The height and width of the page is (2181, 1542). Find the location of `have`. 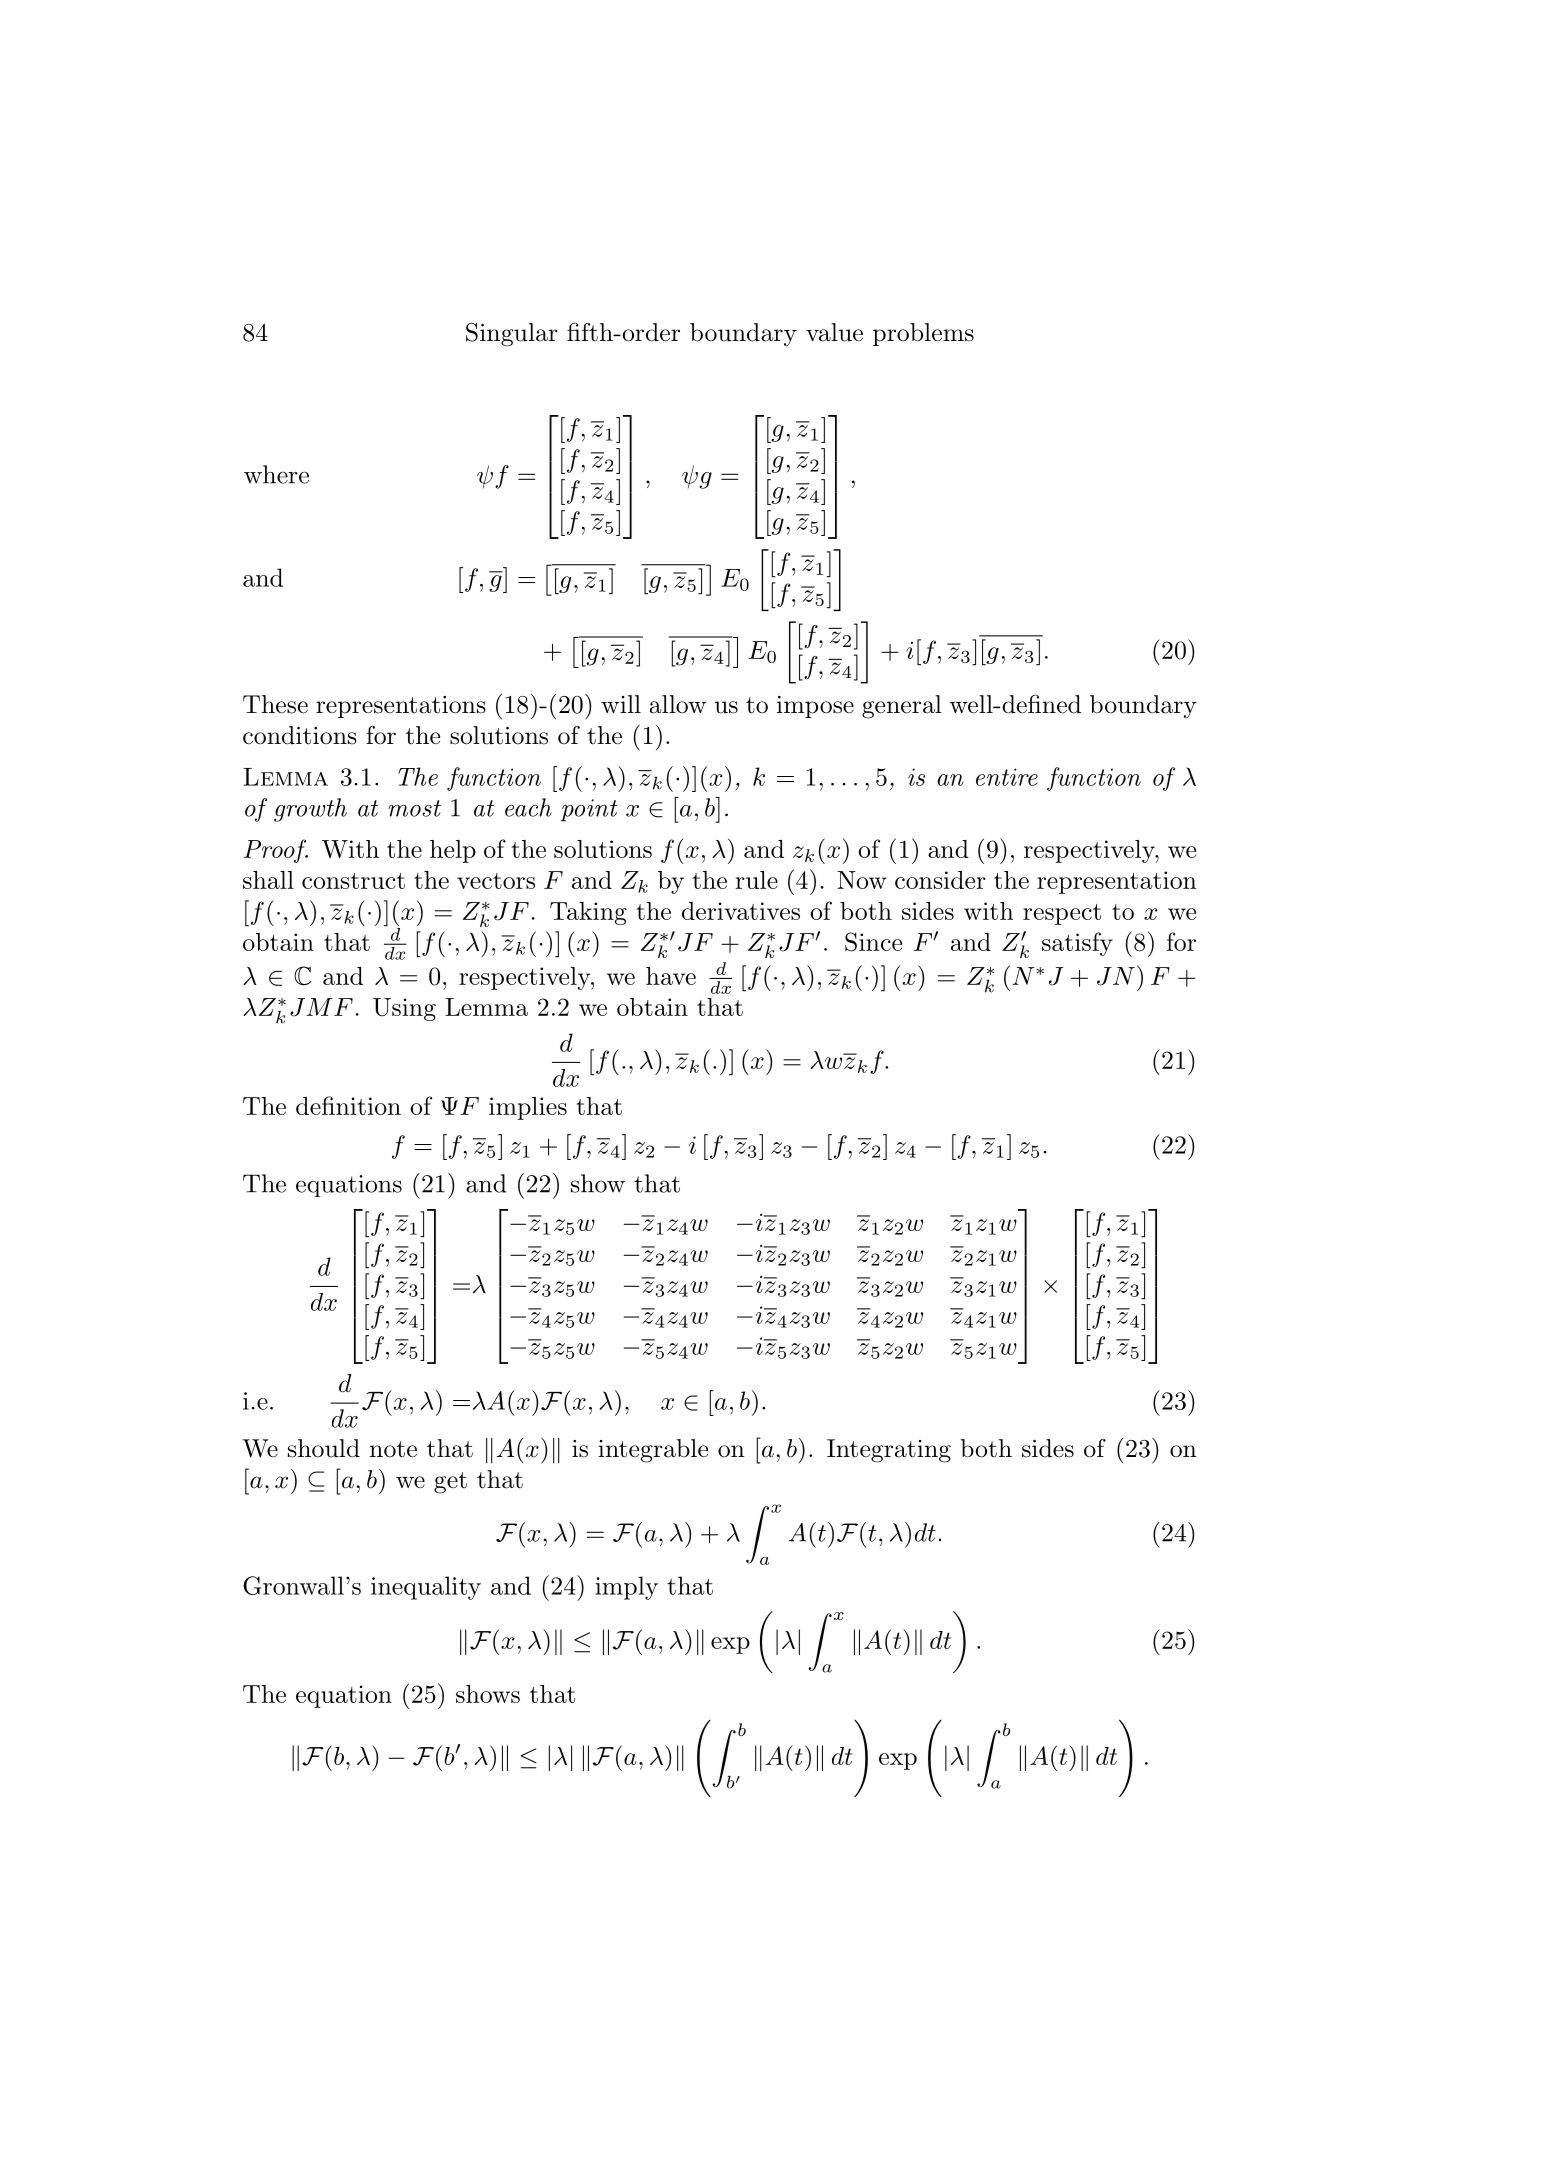

have is located at coordinates (671, 976).
